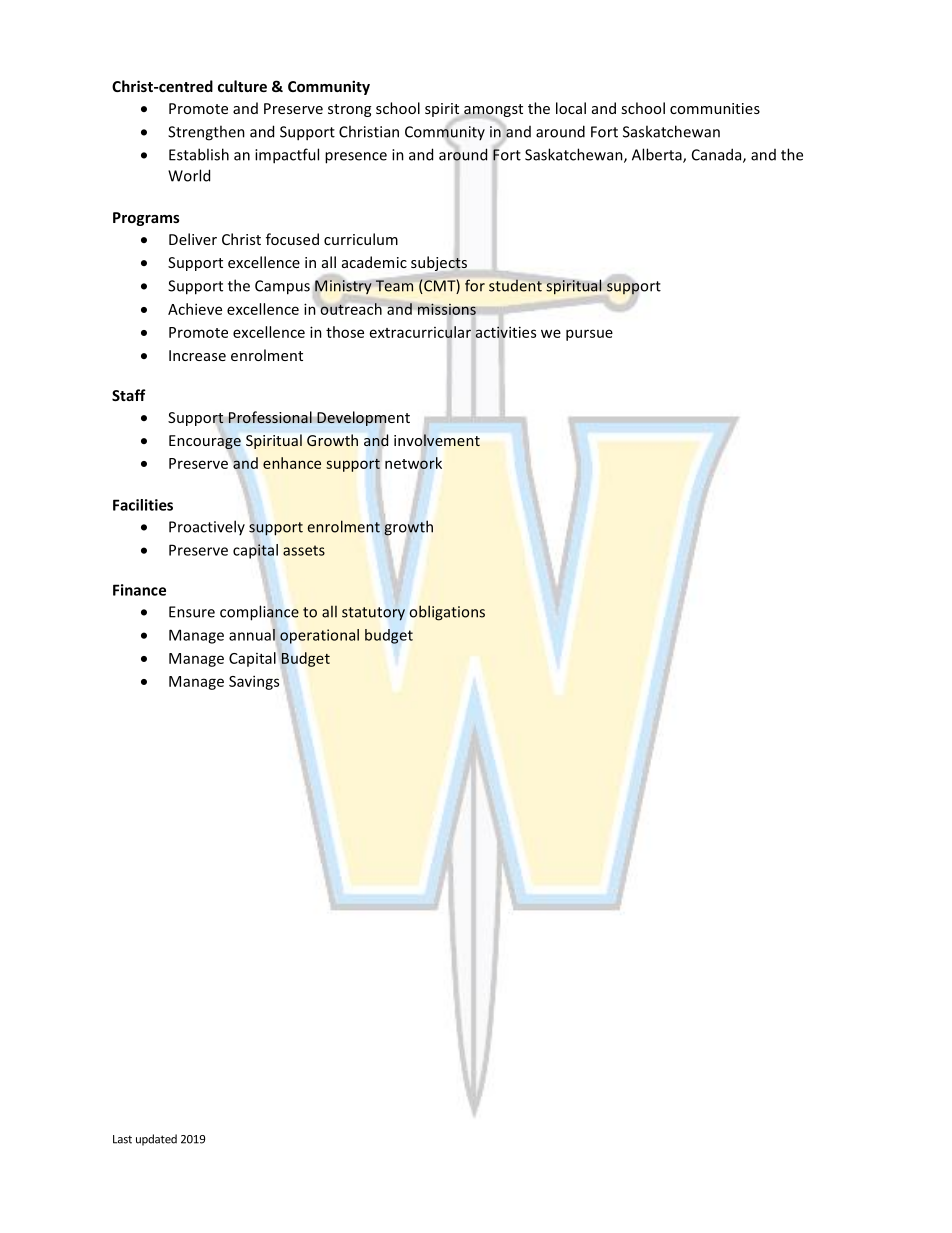  What do you see at coordinates (349, 110) in the screenshot?
I see `strong` at bounding box center [349, 110].
